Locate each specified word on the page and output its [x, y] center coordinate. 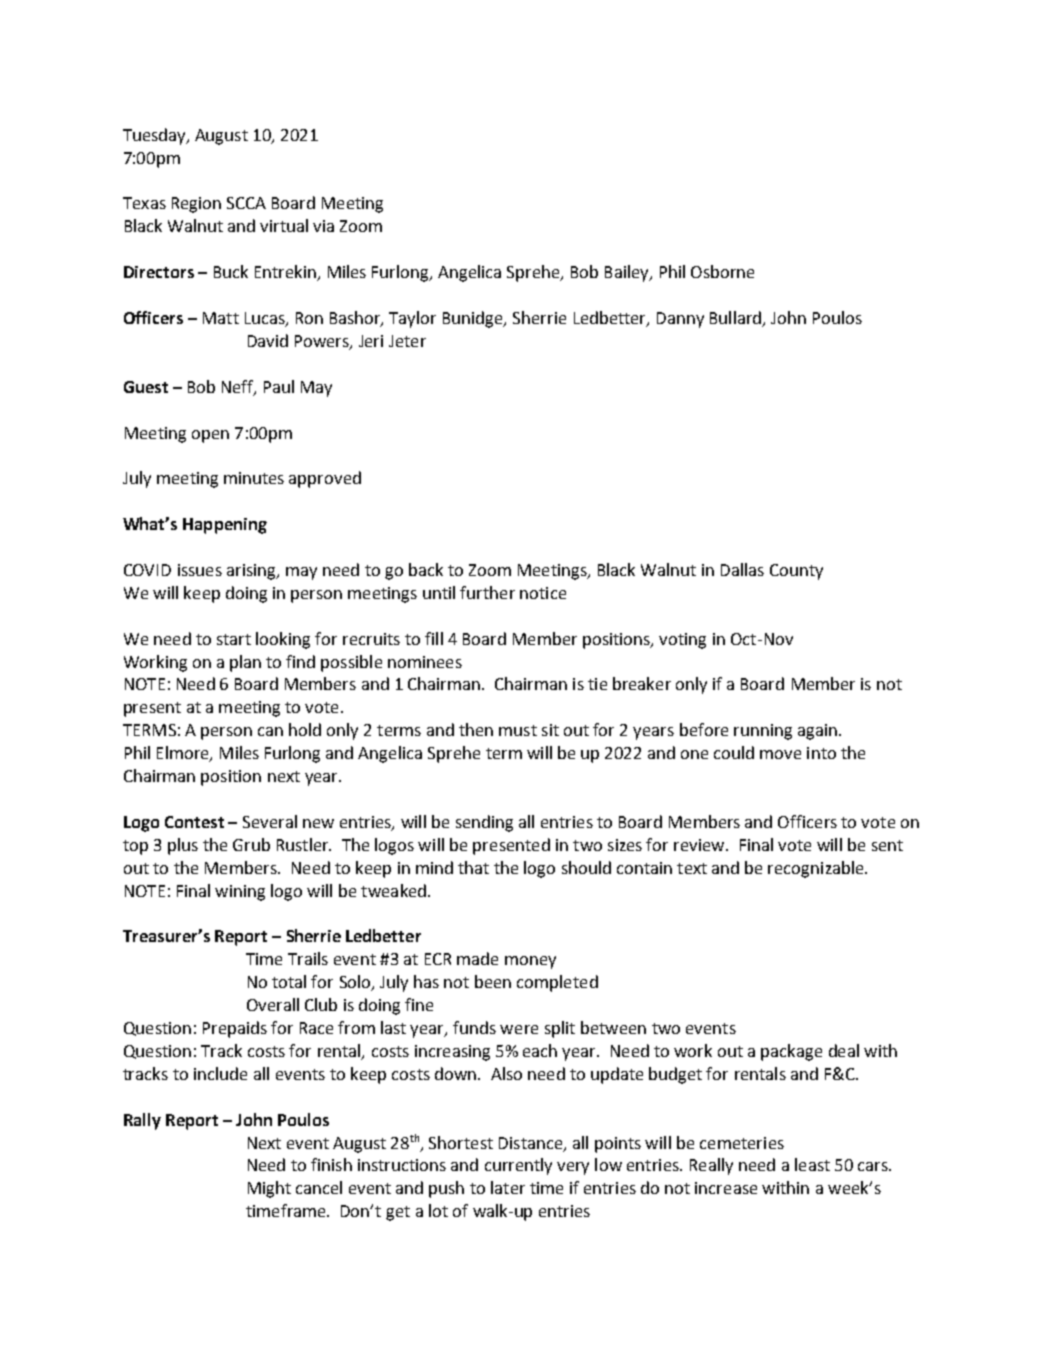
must [518, 730]
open [210, 436]
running [763, 732]
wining [240, 893]
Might [269, 1189]
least [812, 1164]
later [508, 1187]
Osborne [722, 271]
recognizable [817, 869]
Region [196, 205]
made [477, 958]
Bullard [735, 317]
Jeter [407, 341]
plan [245, 663]
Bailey [628, 273]
